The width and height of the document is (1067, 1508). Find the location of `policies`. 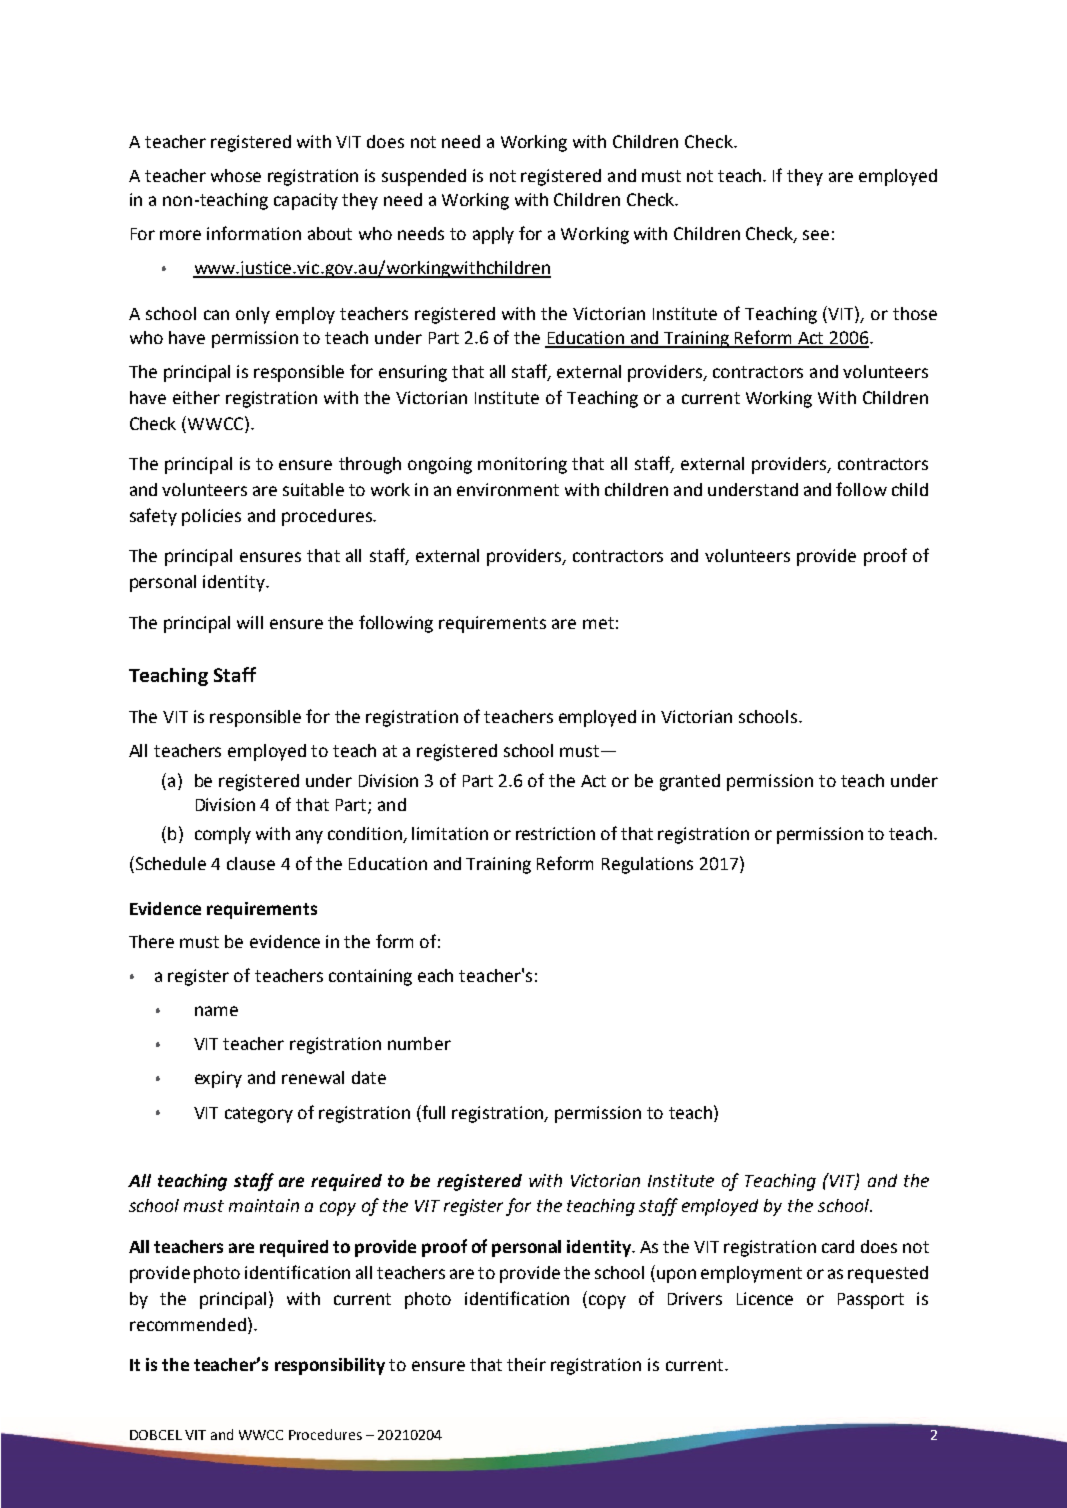

policies is located at coordinates (211, 517).
